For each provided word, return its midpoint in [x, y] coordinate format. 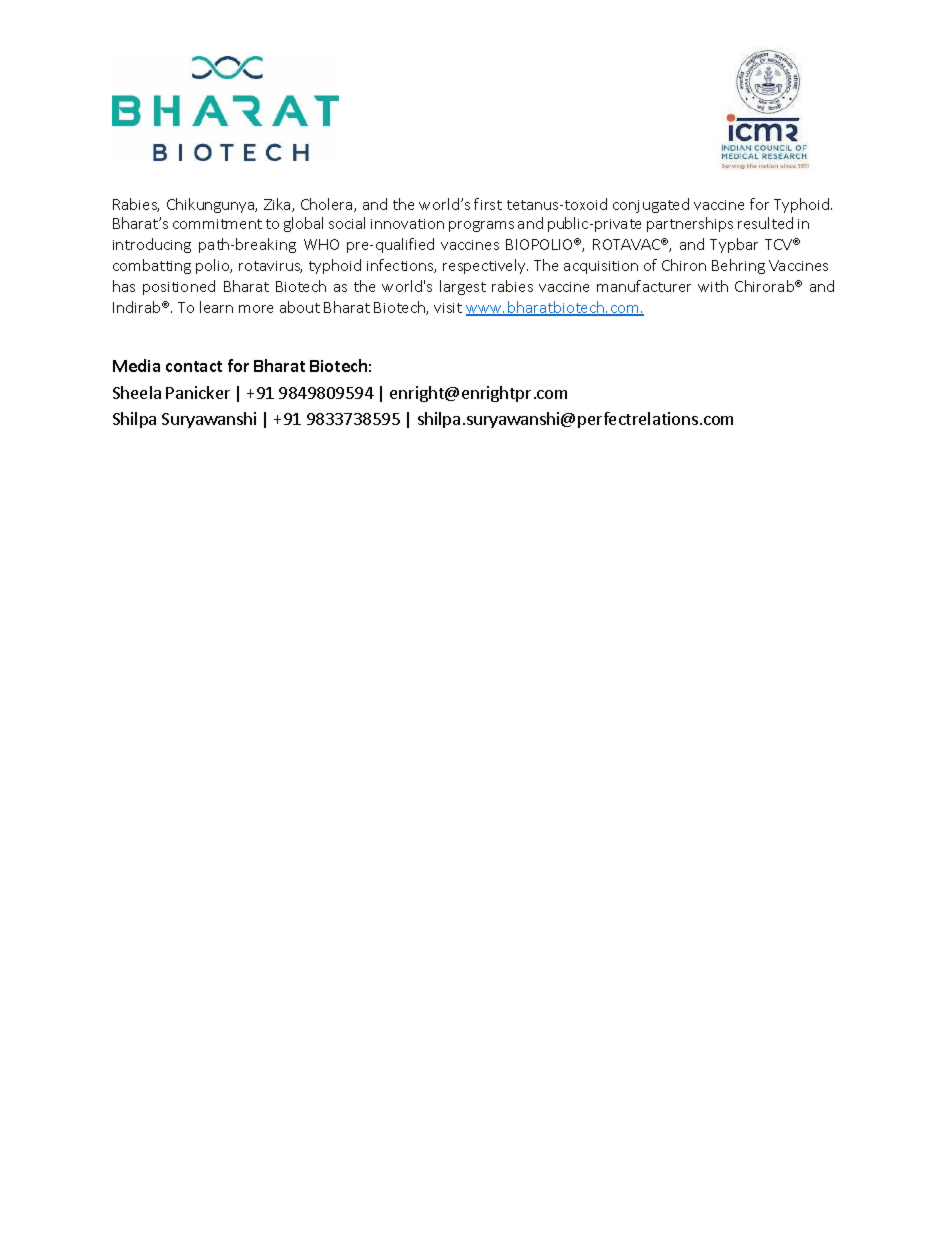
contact [194, 366]
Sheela [137, 392]
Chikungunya [212, 205]
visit [448, 308]
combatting [152, 266]
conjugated [651, 205]
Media [136, 365]
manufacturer [644, 286]
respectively [485, 266]
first [488, 204]
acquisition [601, 267]
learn [216, 307]
